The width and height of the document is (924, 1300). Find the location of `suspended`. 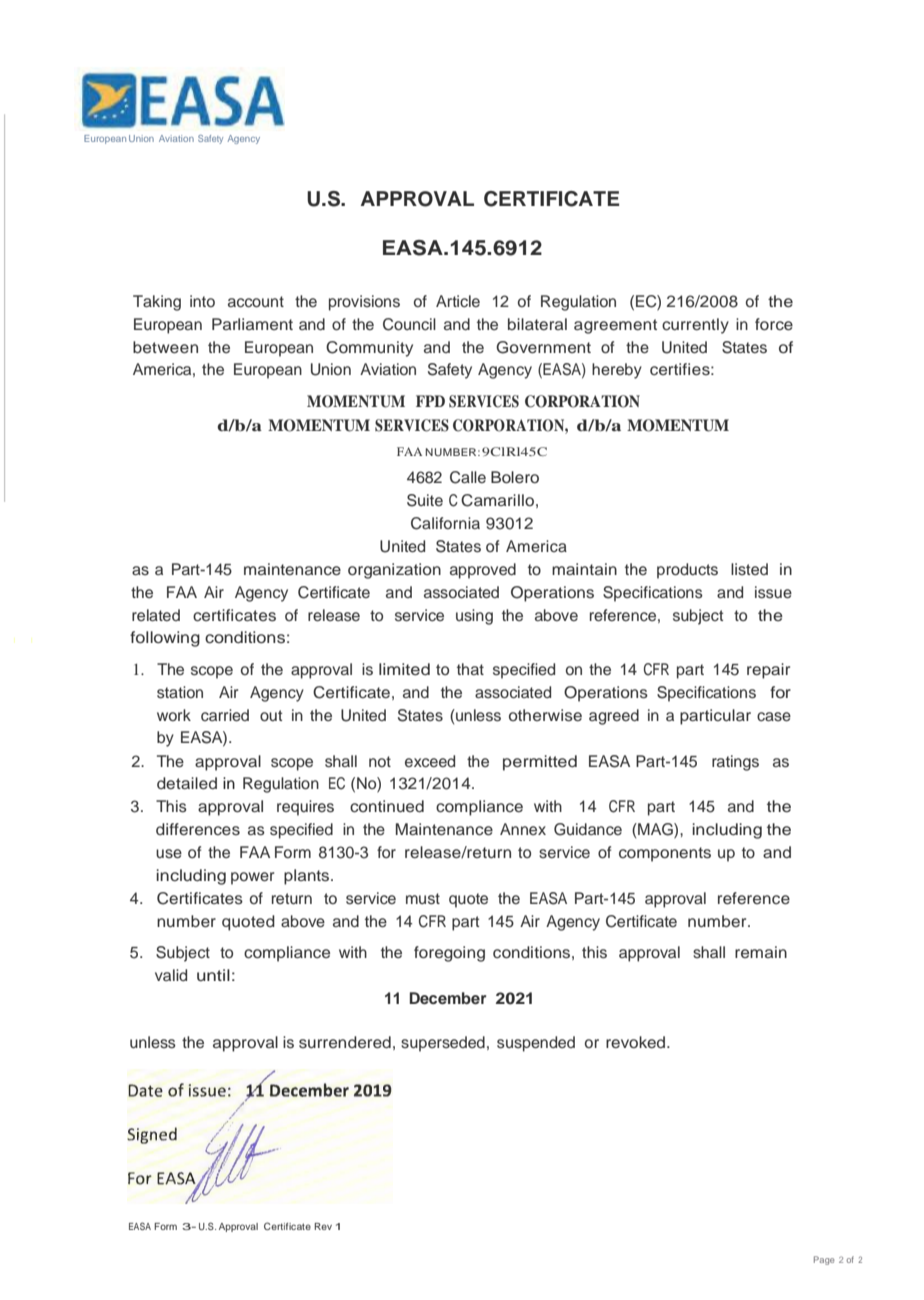

suspended is located at coordinates (536, 1044).
